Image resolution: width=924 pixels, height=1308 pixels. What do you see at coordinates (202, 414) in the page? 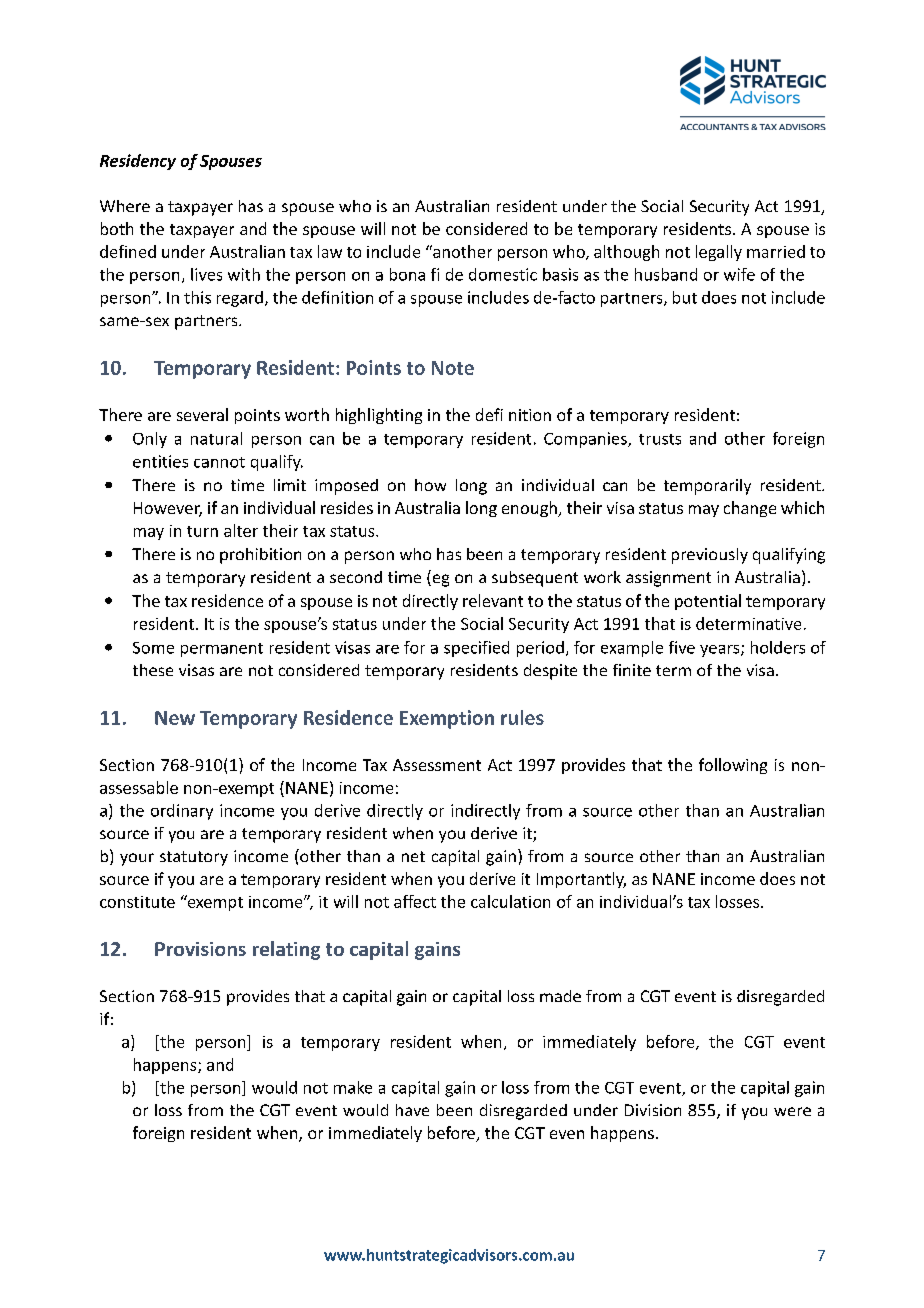
I see `several` at bounding box center [202, 414].
